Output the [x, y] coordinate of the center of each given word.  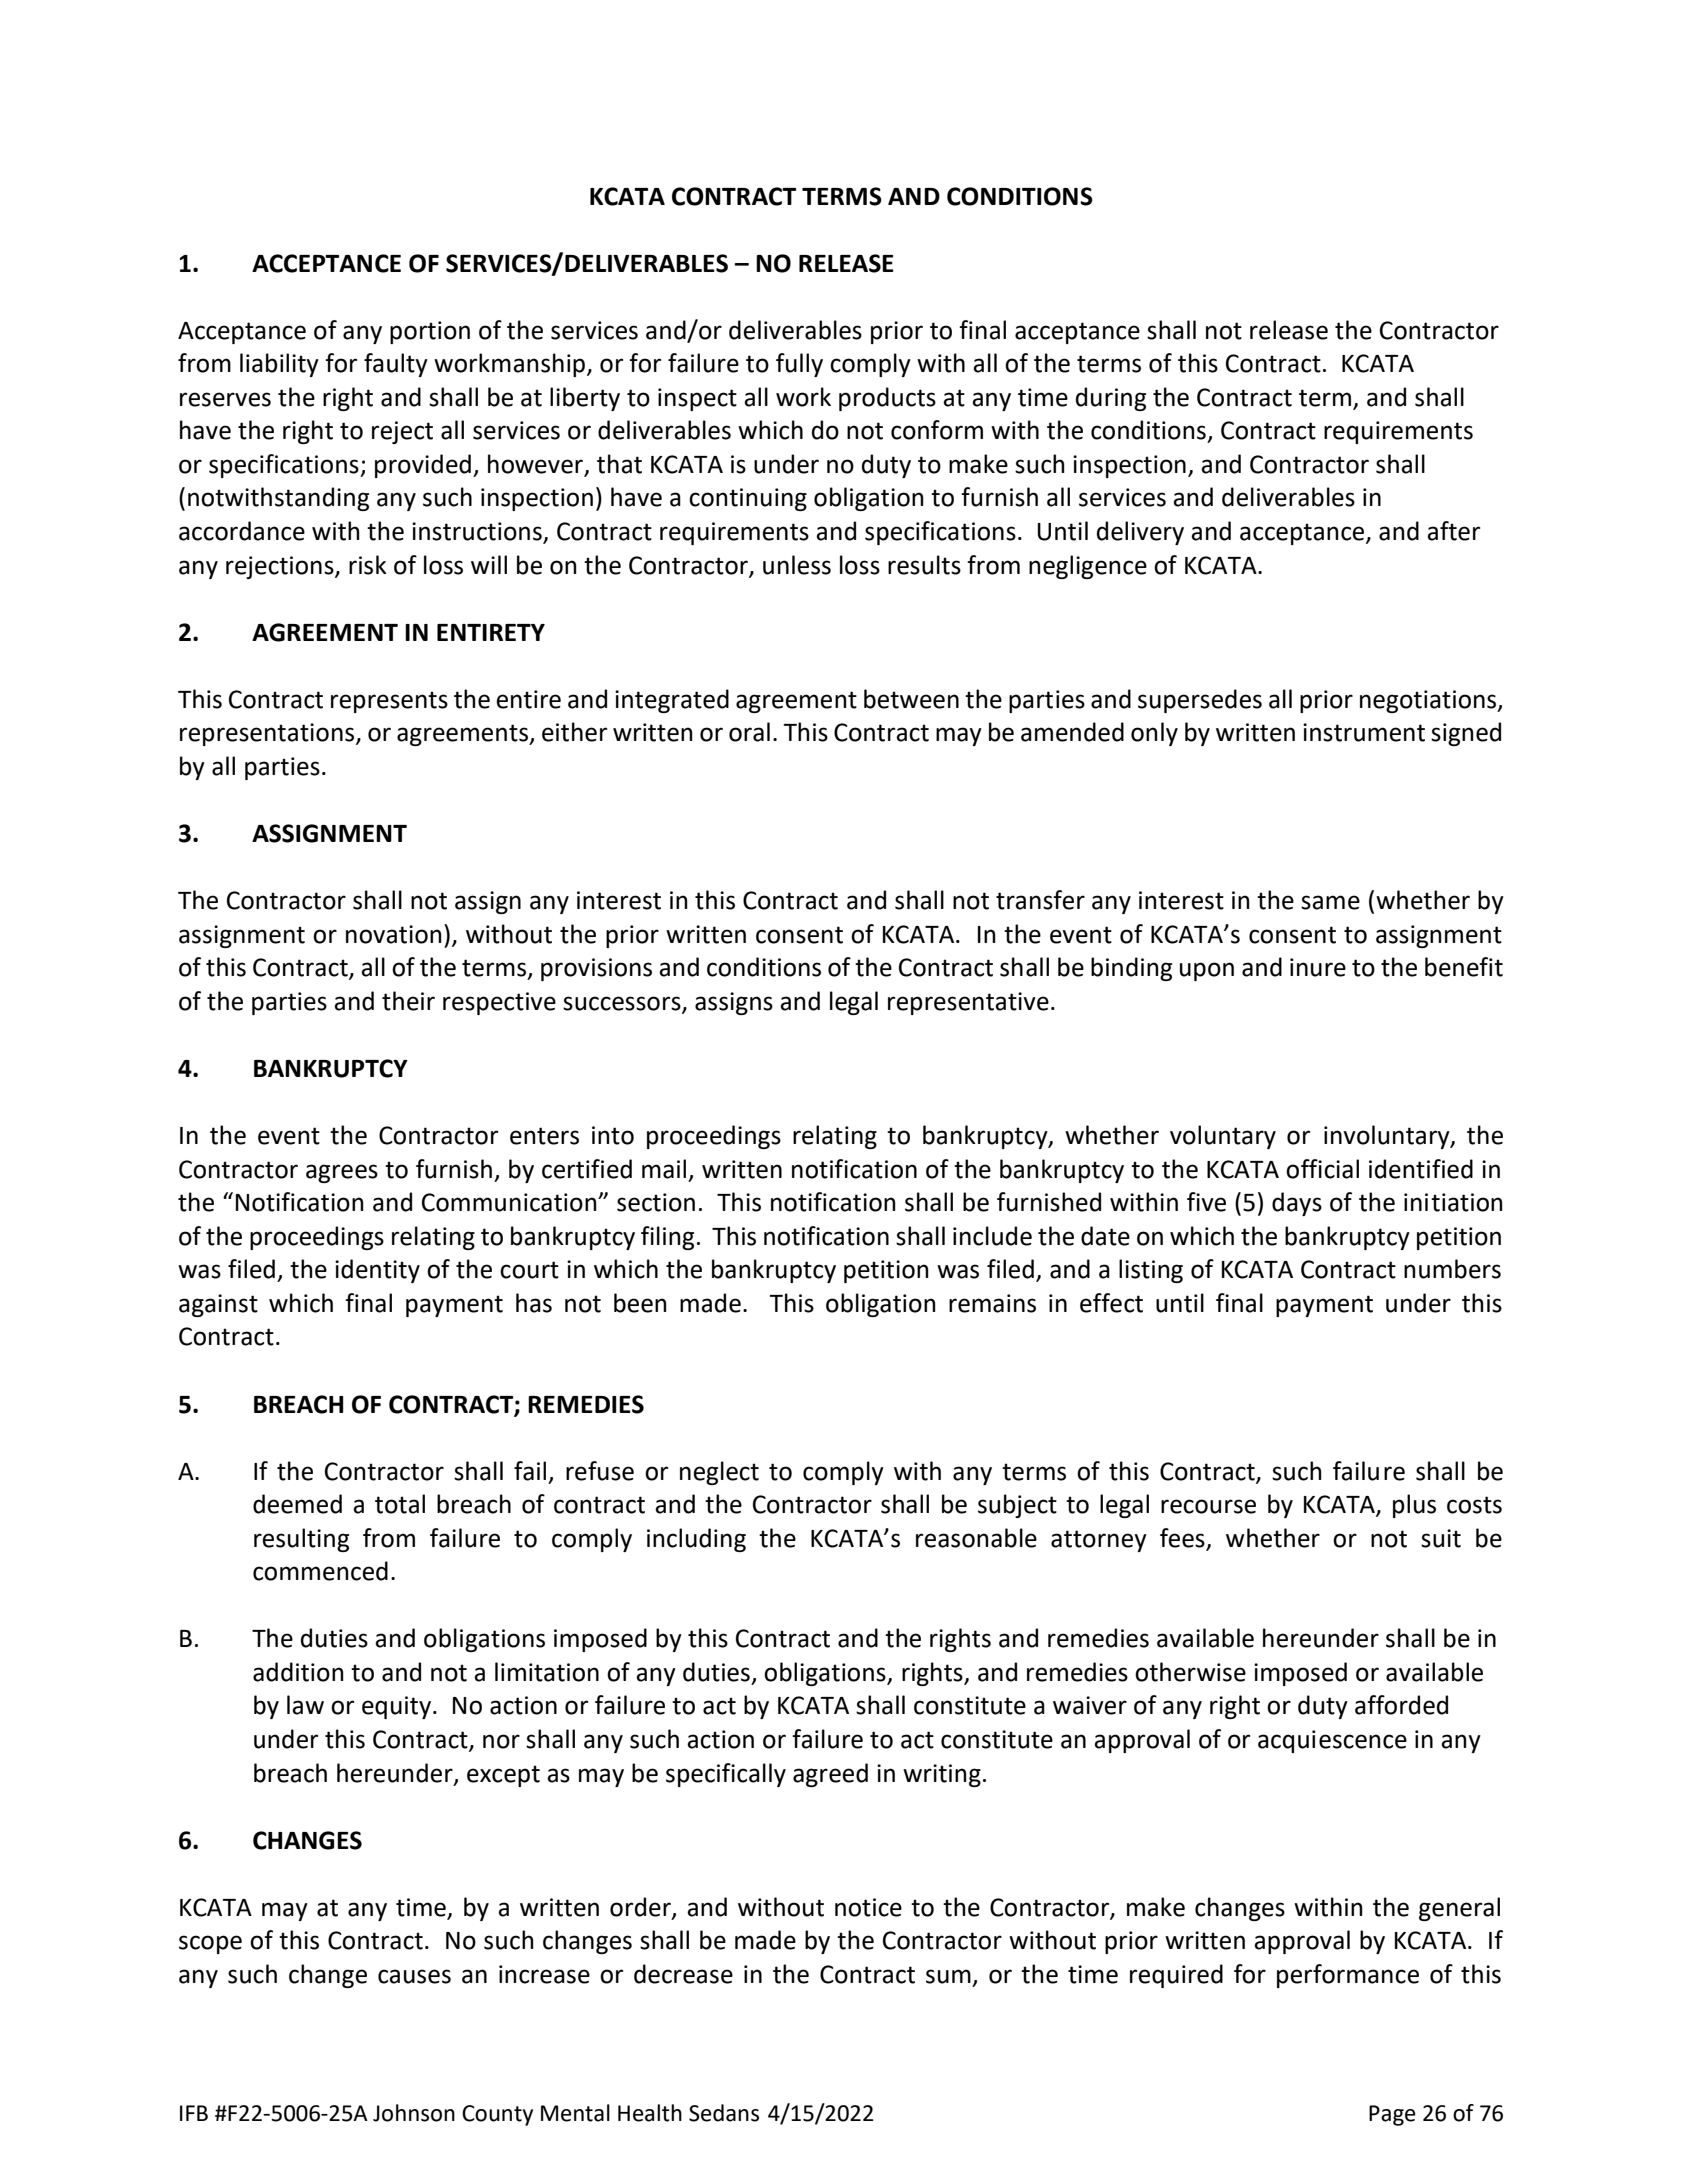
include [992, 1236]
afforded [1401, 1705]
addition [298, 1672]
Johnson [414, 2113]
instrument [1364, 732]
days [1297, 1204]
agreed [830, 1775]
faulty [396, 365]
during [1111, 399]
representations [268, 734]
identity [377, 1271]
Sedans [724, 2113]
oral [749, 732]
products [887, 399]
